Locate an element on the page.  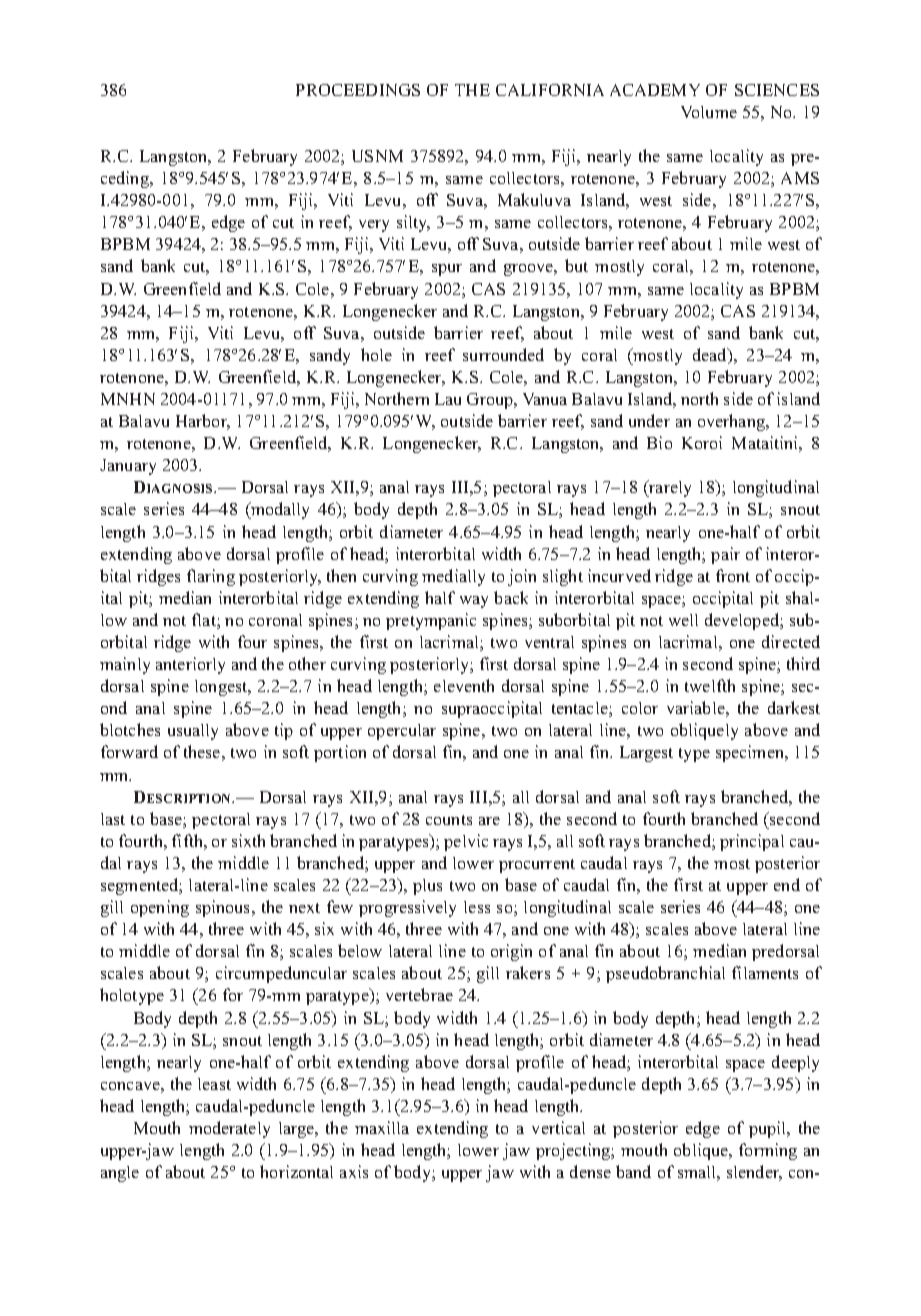
plus is located at coordinates (427, 887).
